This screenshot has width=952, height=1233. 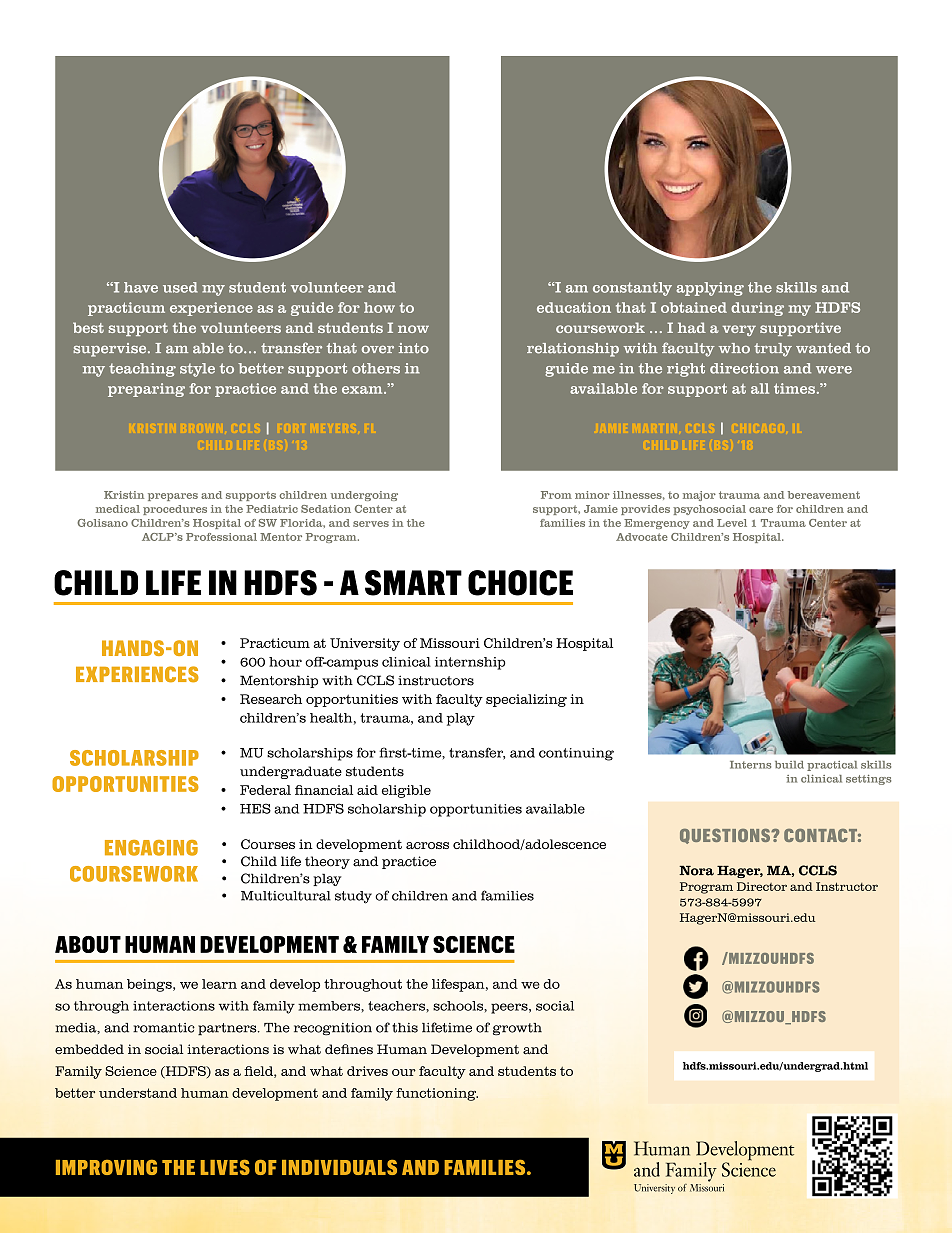 I want to click on used, so click(x=180, y=287).
